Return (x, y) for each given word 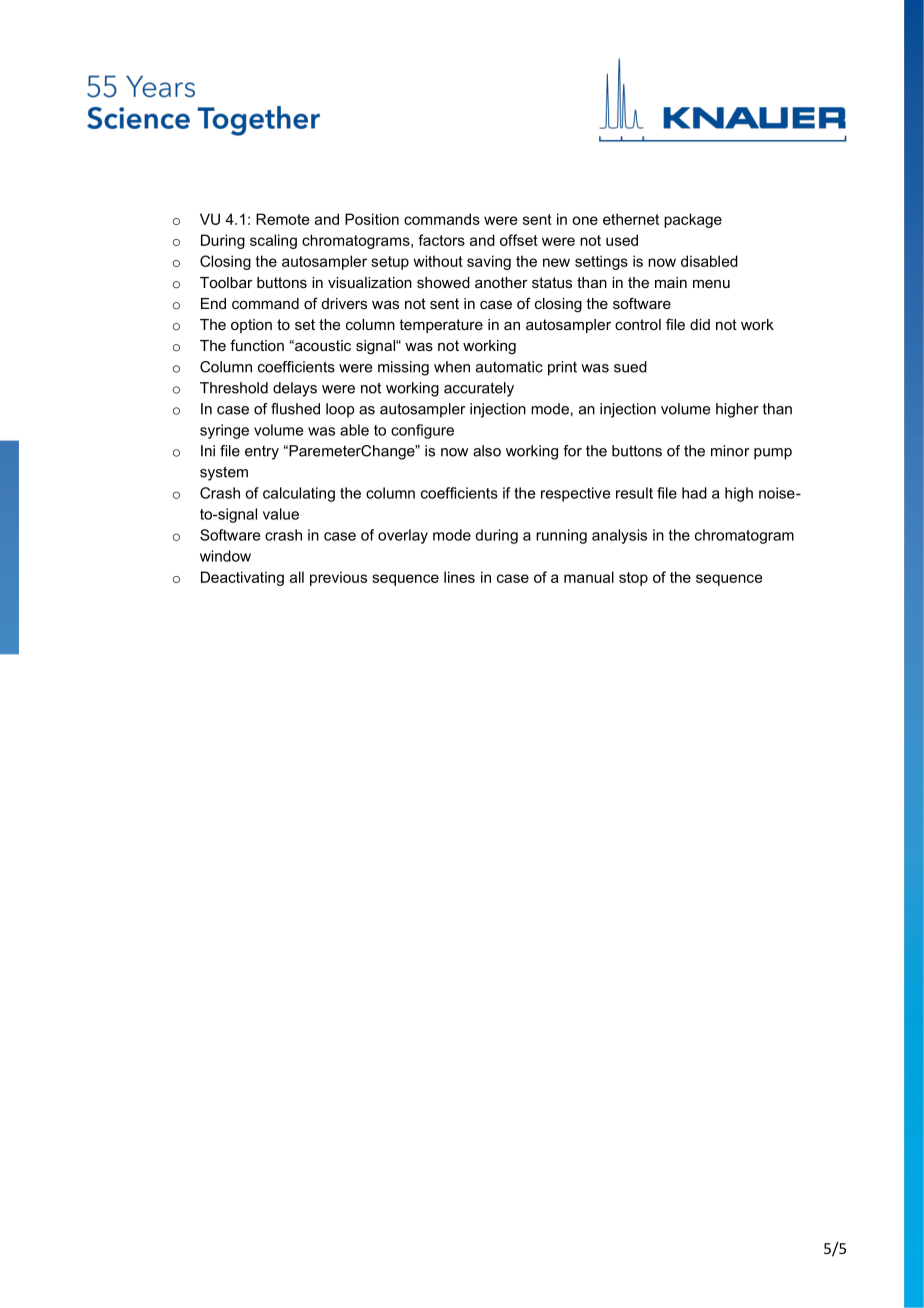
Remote (282, 219)
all (297, 577)
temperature (441, 326)
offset (519, 240)
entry (262, 453)
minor (730, 451)
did (700, 324)
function (257, 345)
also (487, 451)
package (693, 220)
